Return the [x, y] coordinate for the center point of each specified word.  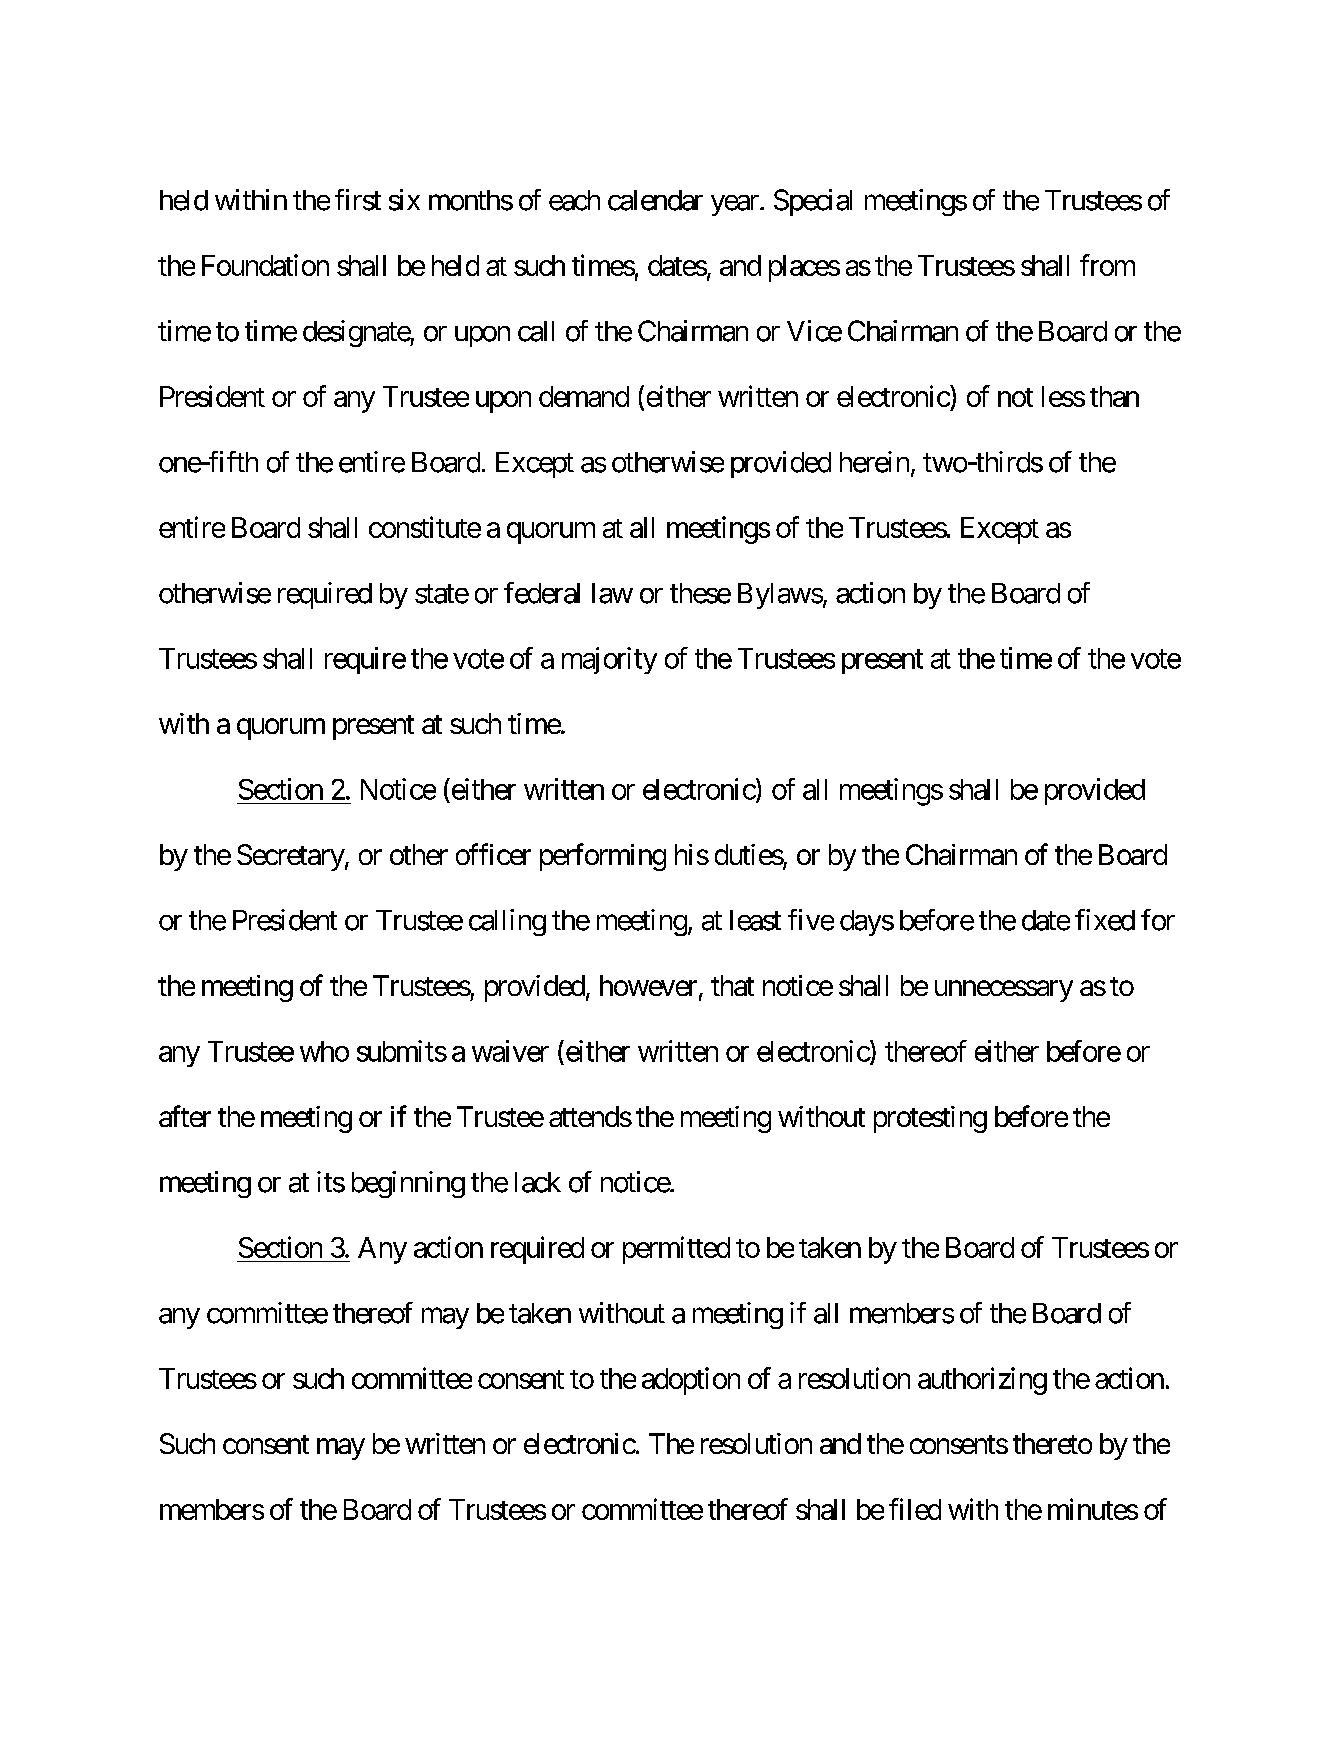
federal [542, 593]
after [185, 1116]
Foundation [265, 265]
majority [609, 660]
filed [915, 1509]
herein [874, 462]
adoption [691, 1381]
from [1107, 265]
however [648, 985]
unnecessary [1004, 991]
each [574, 200]
